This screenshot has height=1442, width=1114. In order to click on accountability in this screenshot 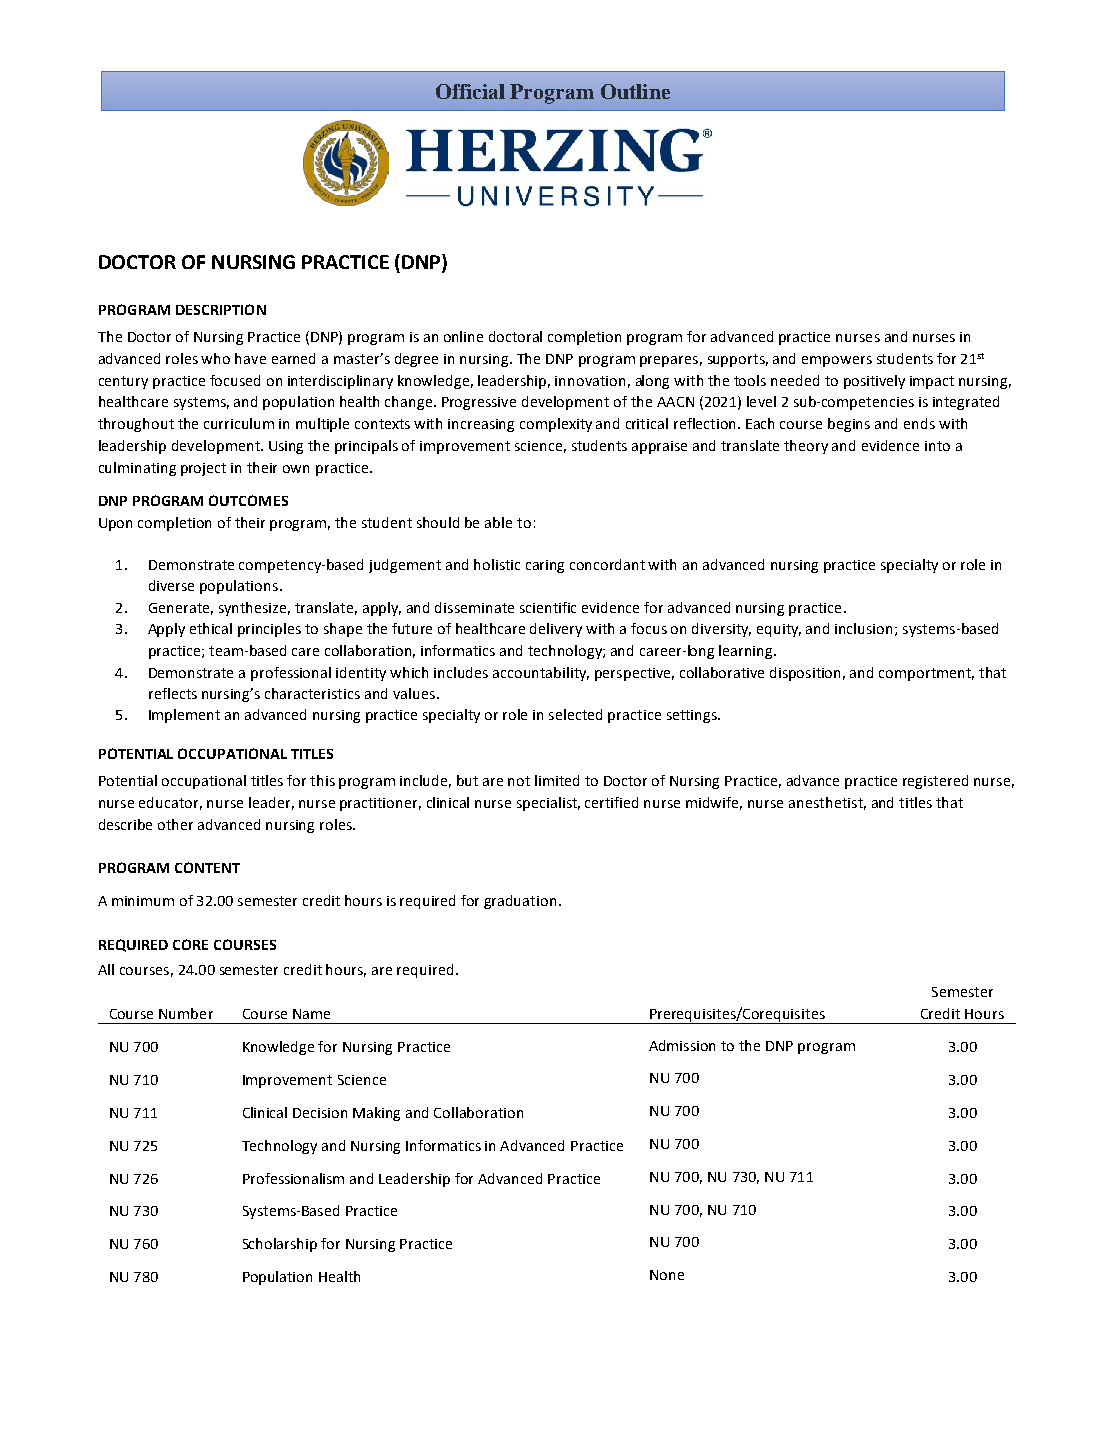, I will do `click(541, 674)`.
